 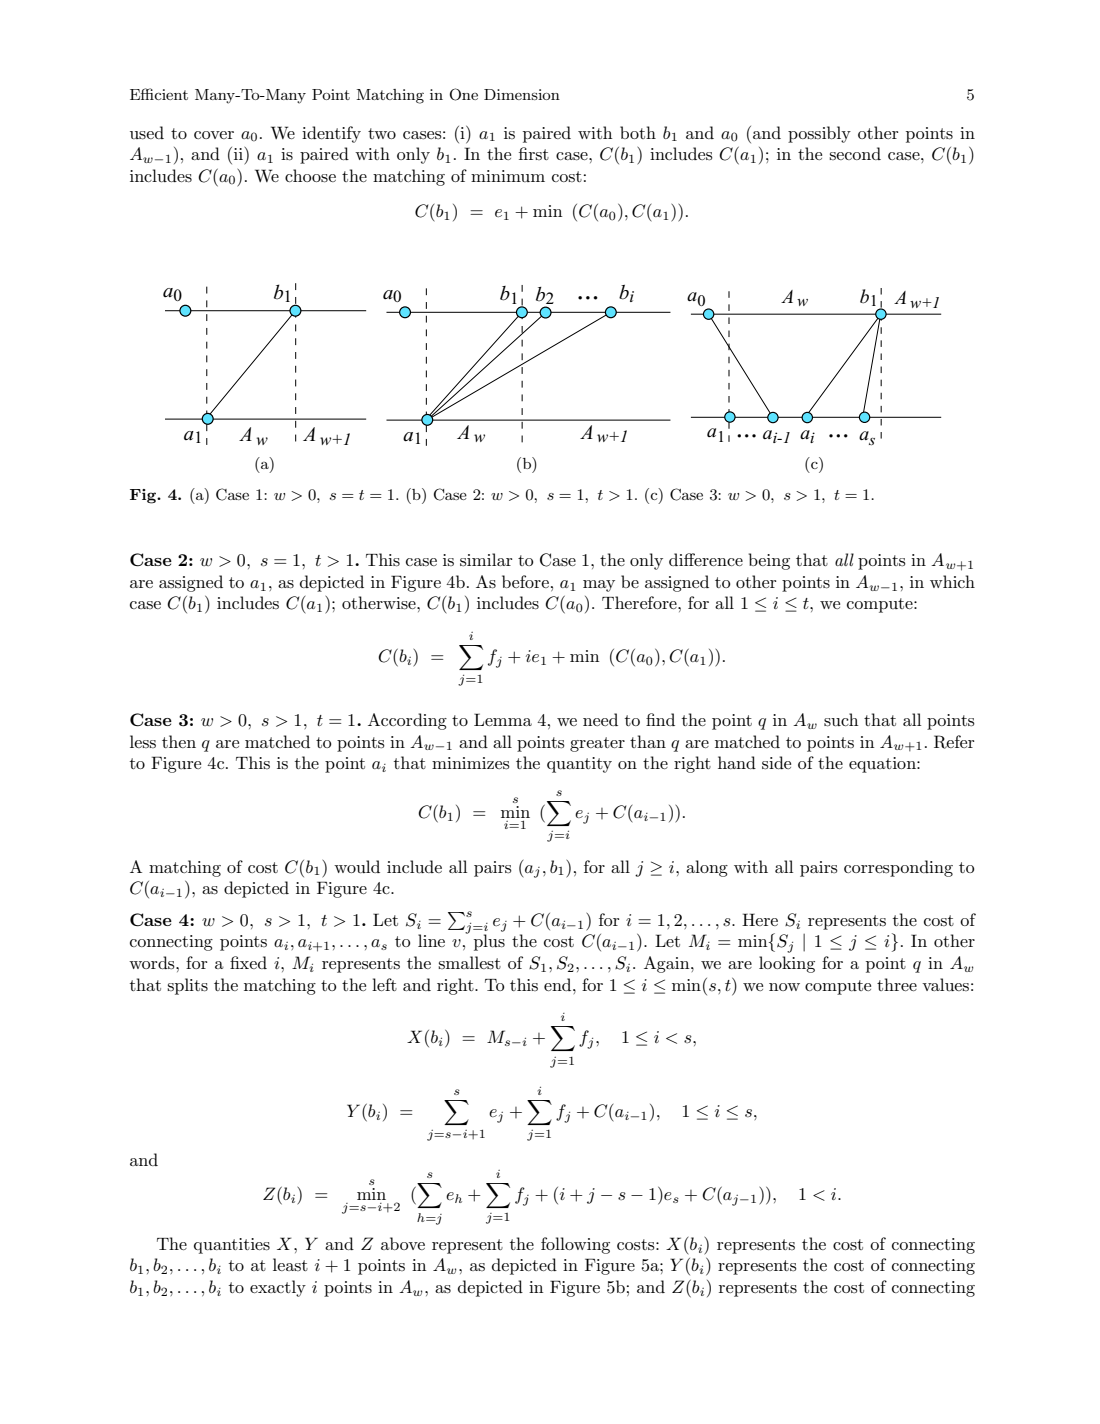 What do you see at coordinates (841, 720) in the screenshot?
I see `such` at bounding box center [841, 720].
